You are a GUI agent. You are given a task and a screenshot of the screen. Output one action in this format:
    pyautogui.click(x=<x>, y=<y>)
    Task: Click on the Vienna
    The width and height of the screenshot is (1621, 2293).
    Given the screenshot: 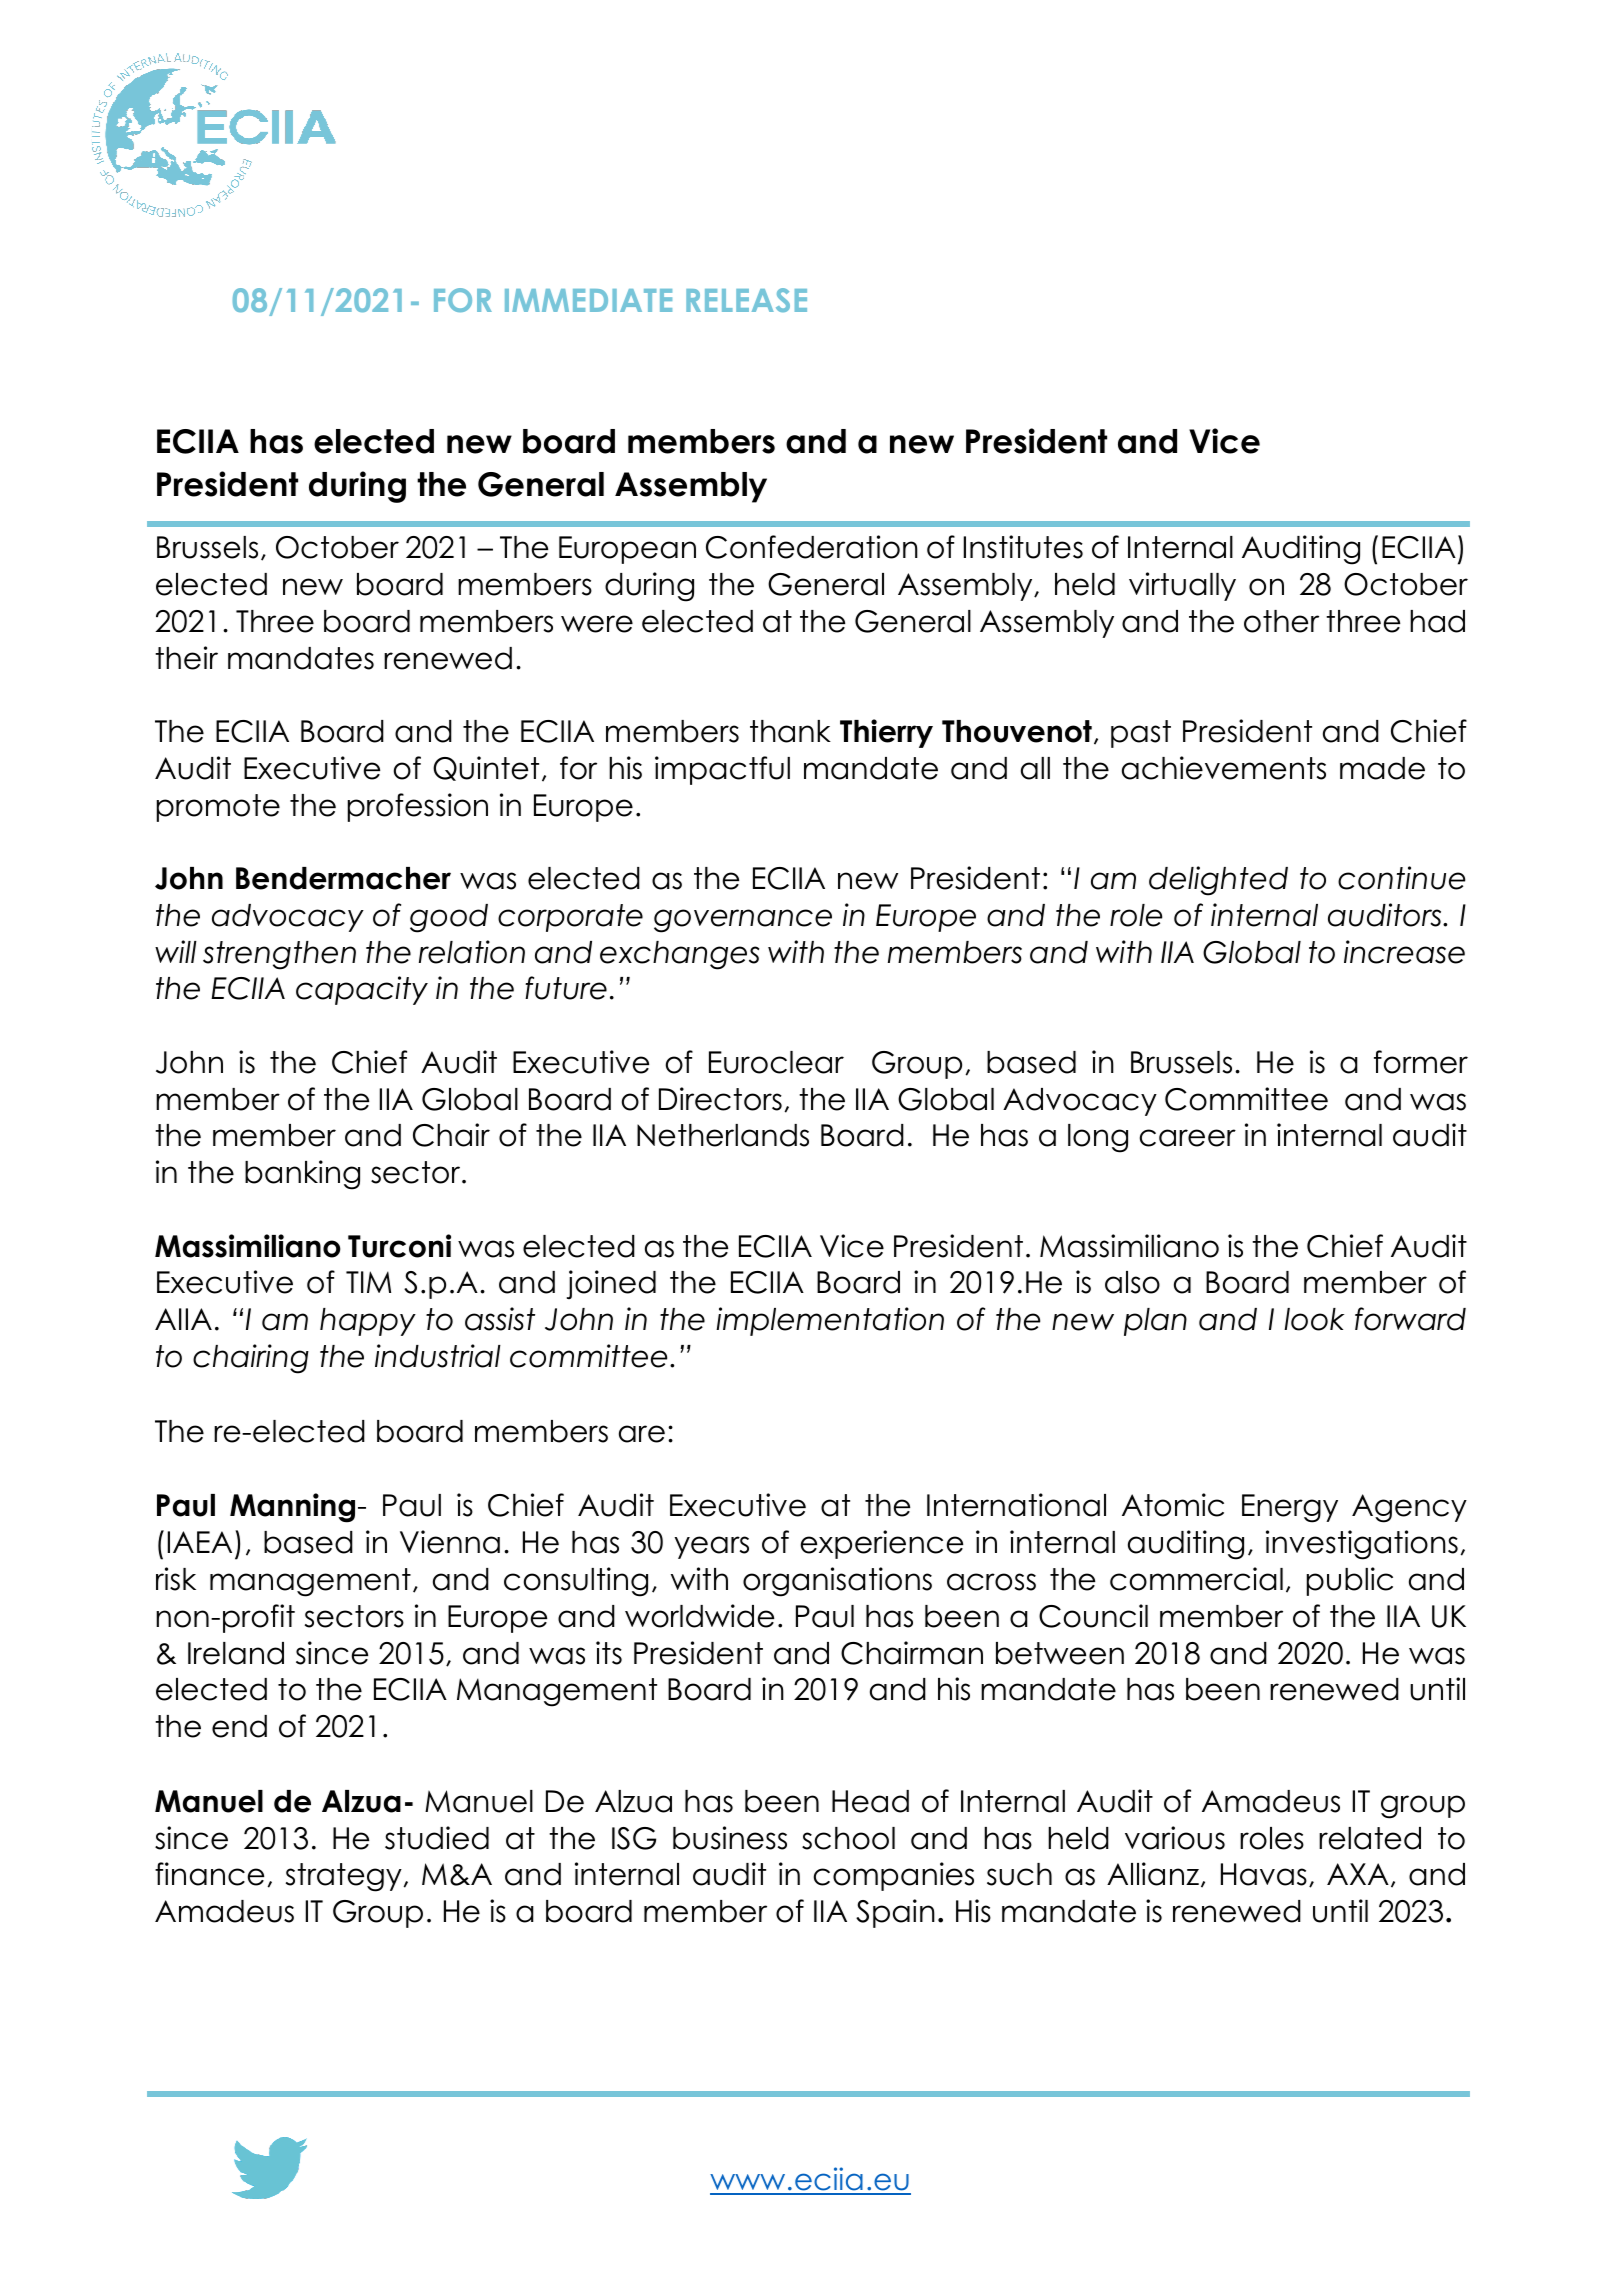 What is the action you would take?
    pyautogui.click(x=450, y=1542)
